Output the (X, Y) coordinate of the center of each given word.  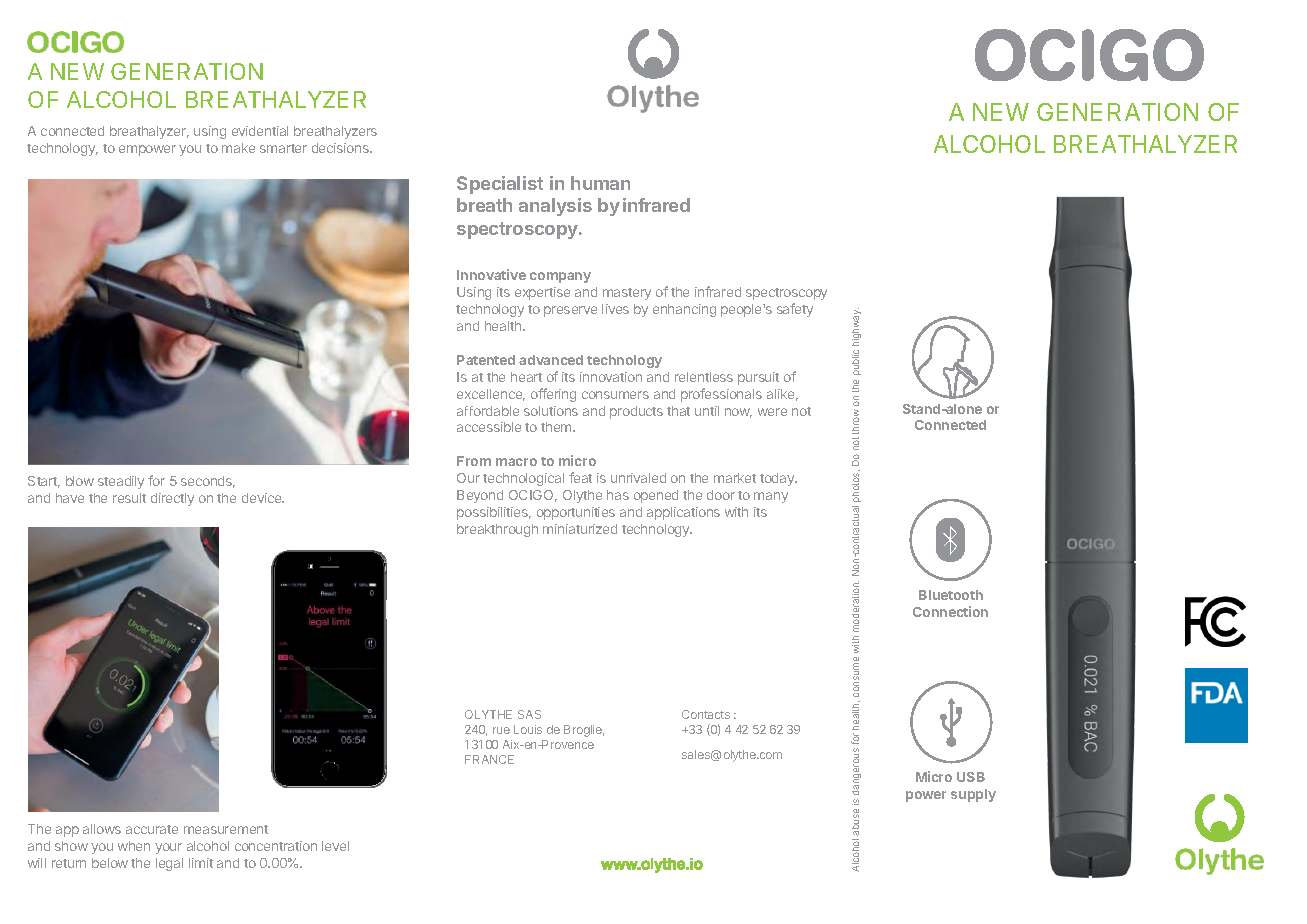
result (129, 498)
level (335, 846)
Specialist (500, 185)
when (134, 846)
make (238, 148)
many (771, 497)
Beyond (480, 496)
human (600, 183)
